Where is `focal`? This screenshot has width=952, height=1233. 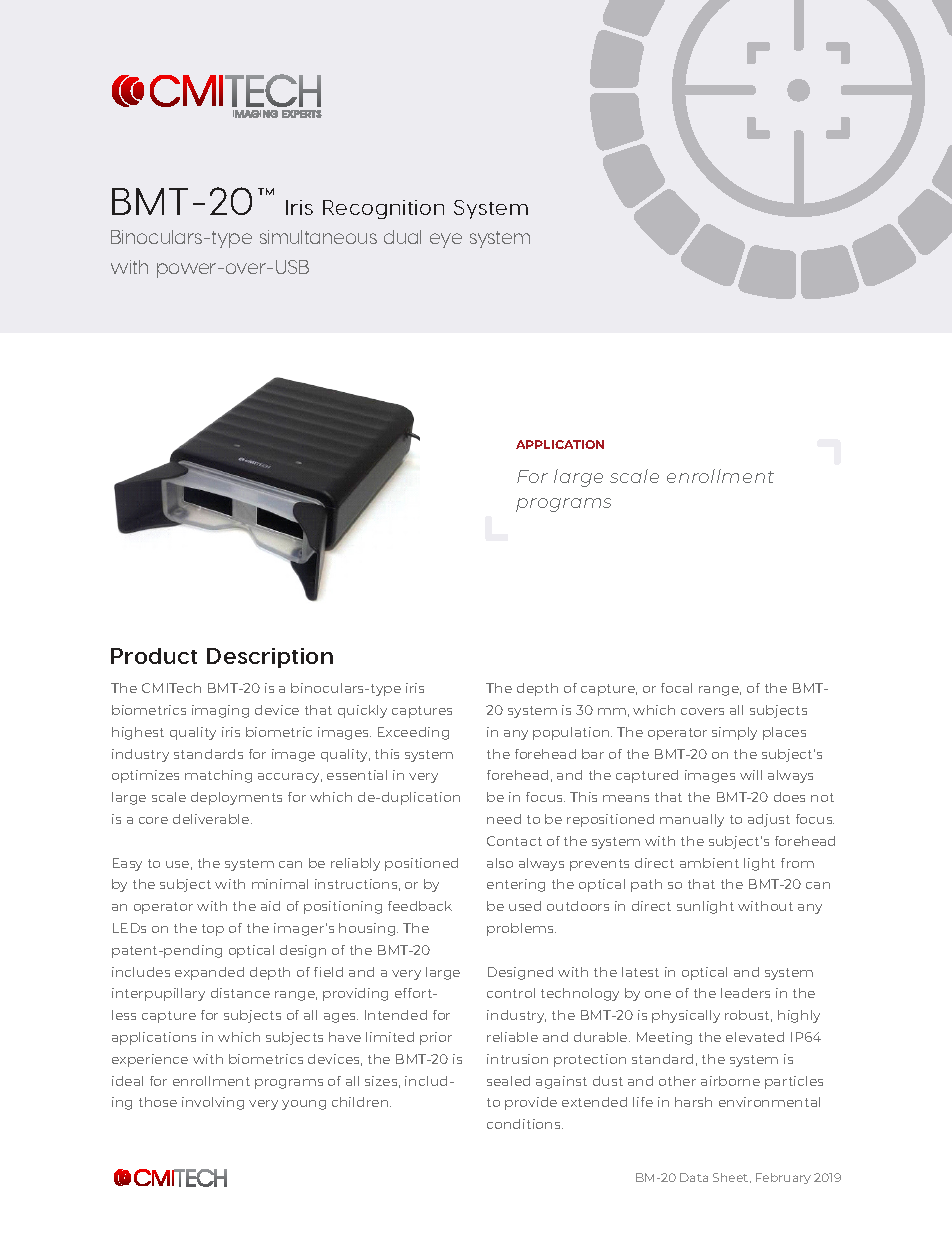
focal is located at coordinates (676, 688).
